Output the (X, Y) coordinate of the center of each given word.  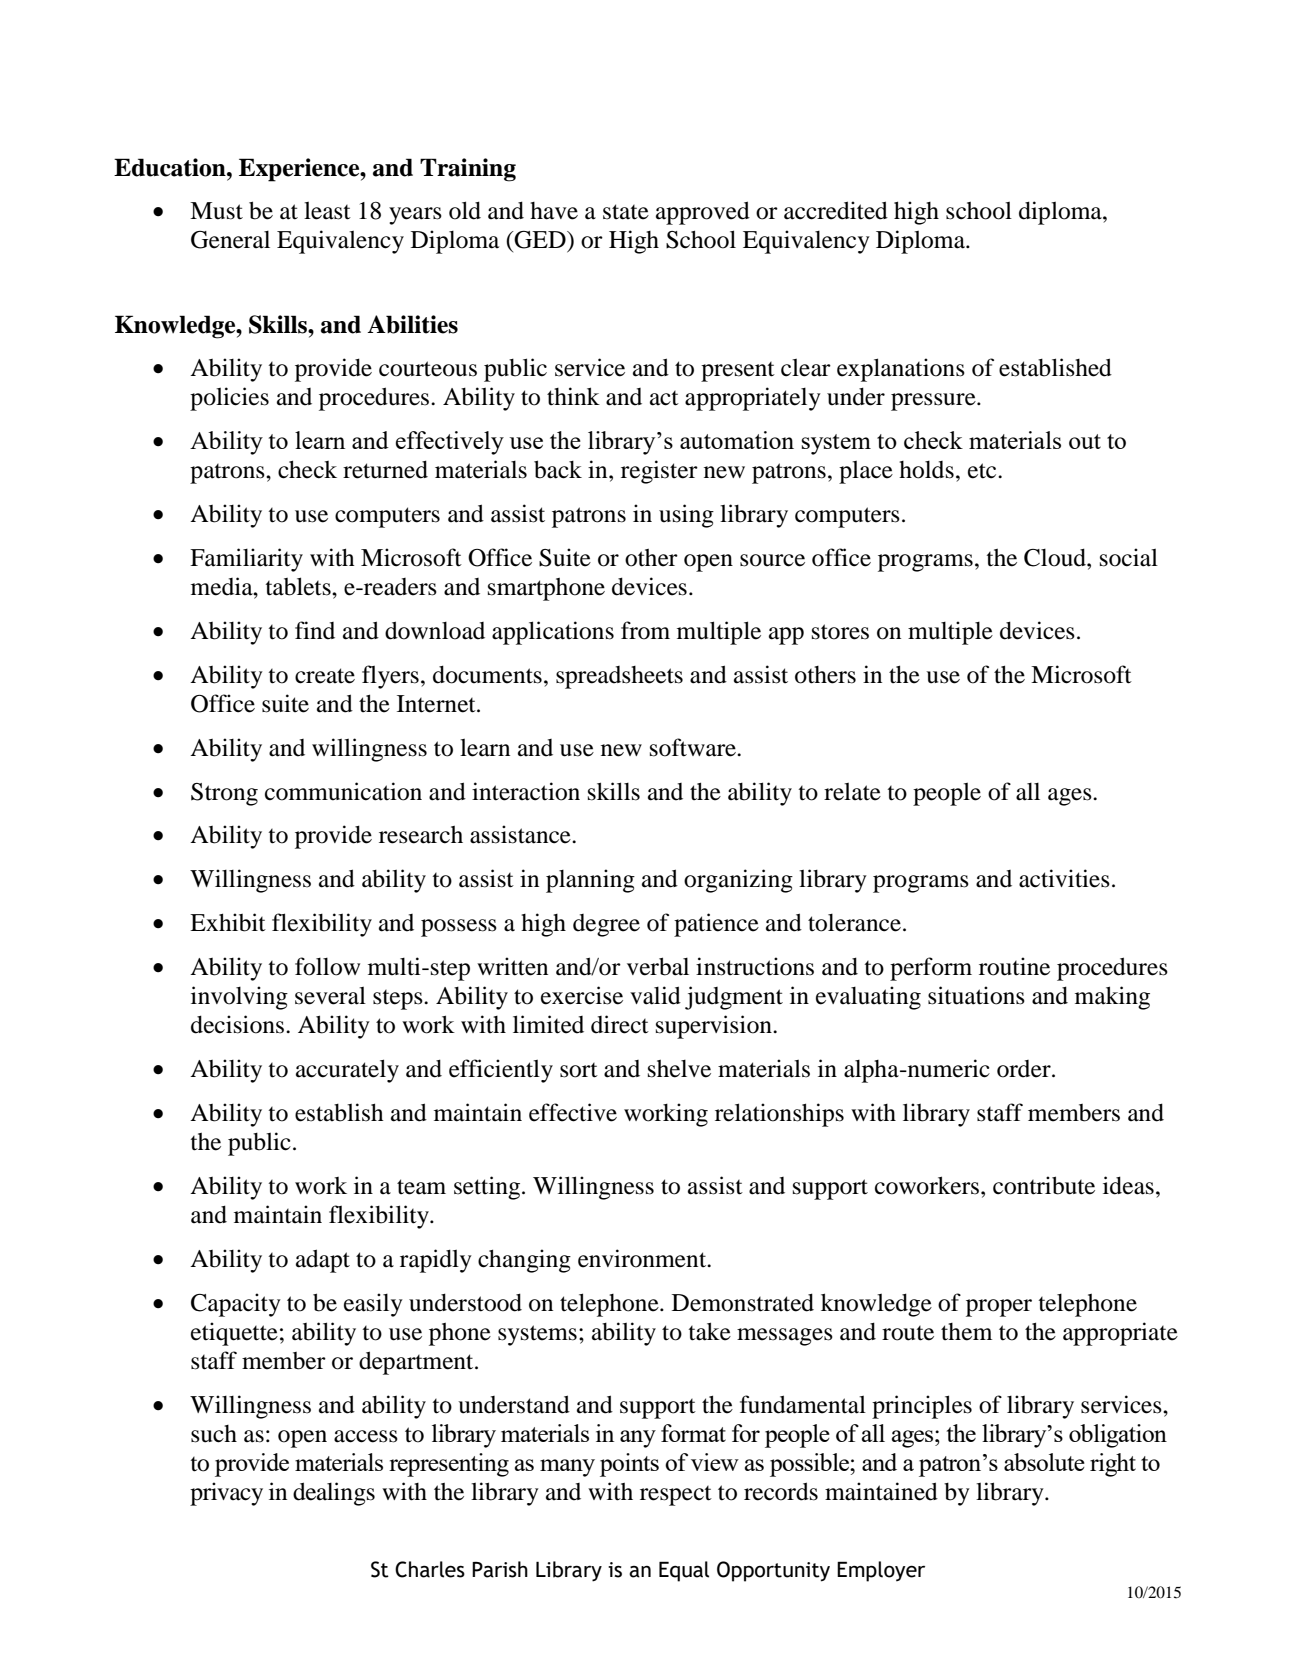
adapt (323, 1261)
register (659, 472)
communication (343, 791)
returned (385, 469)
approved (703, 213)
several (330, 995)
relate (852, 791)
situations (976, 995)
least (327, 210)
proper (999, 1308)
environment (643, 1258)
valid (655, 995)
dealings (334, 1494)
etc (983, 471)
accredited (836, 210)
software (694, 747)
